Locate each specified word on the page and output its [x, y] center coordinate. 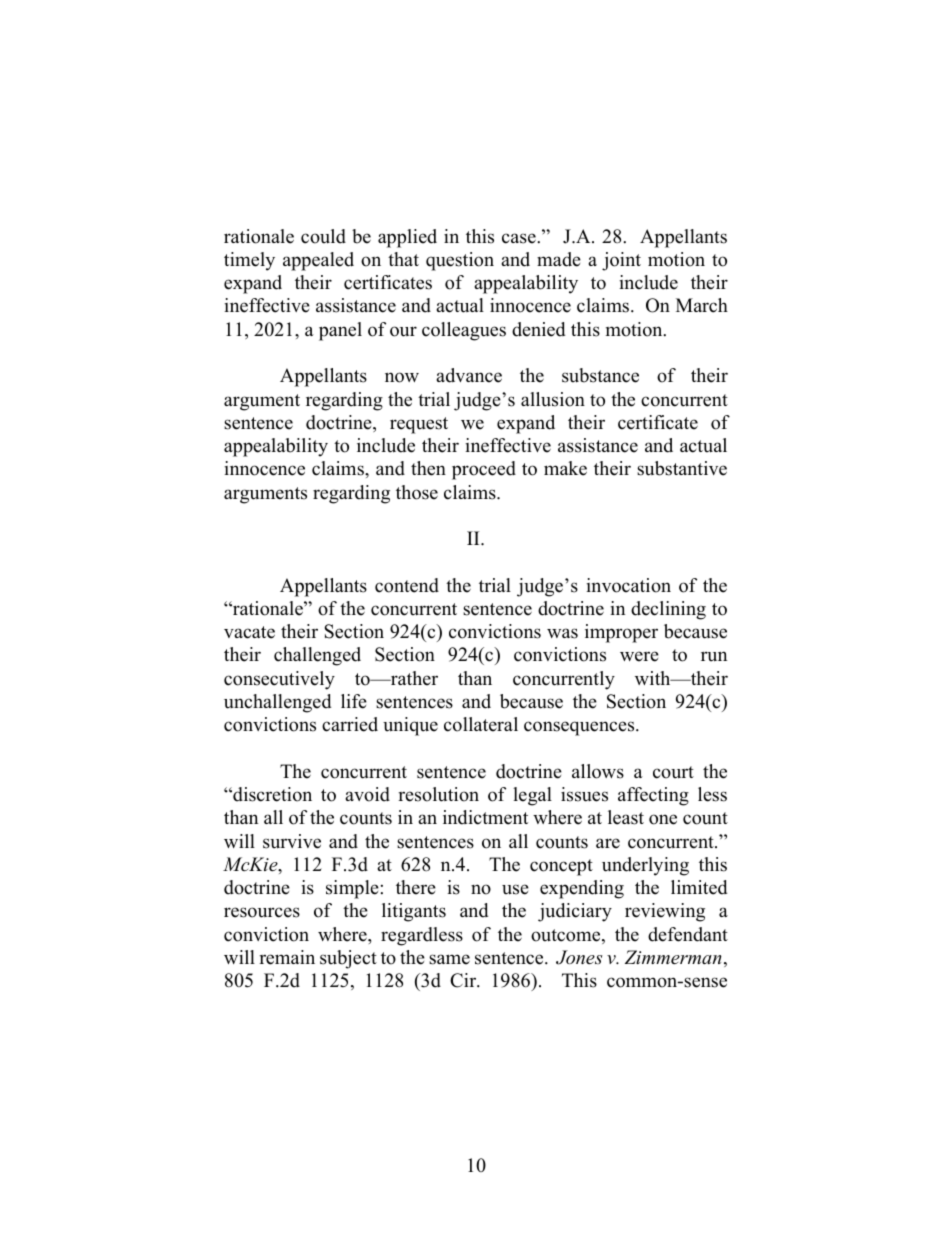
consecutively [279, 680]
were [639, 656]
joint [621, 261]
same [449, 959]
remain [287, 957]
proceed [484, 470]
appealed [318, 261]
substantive [682, 468]
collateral [481, 724]
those [417, 492]
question [460, 261]
